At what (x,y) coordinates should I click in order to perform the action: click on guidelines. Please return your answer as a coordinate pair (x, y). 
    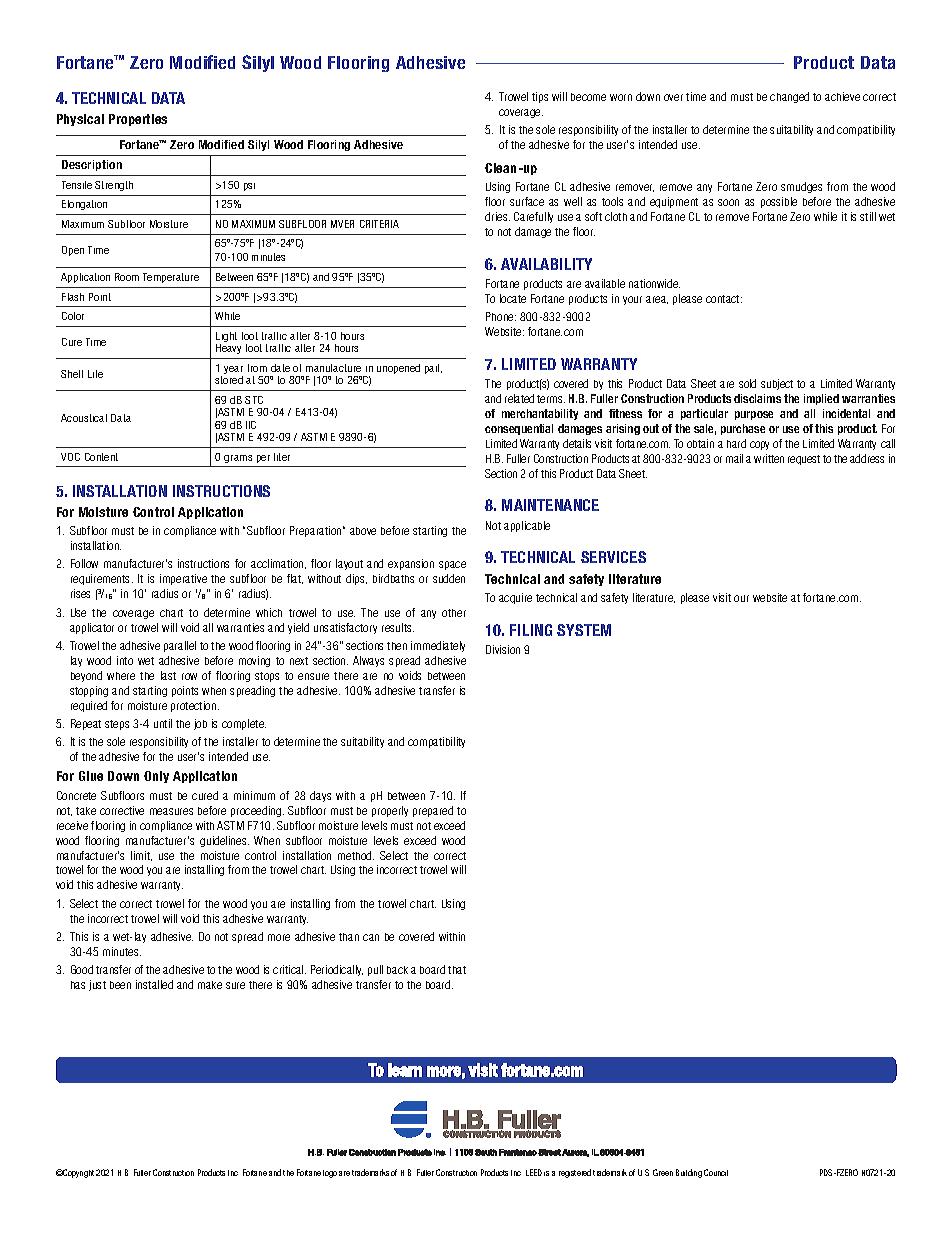
    Looking at the image, I should click on (224, 841).
